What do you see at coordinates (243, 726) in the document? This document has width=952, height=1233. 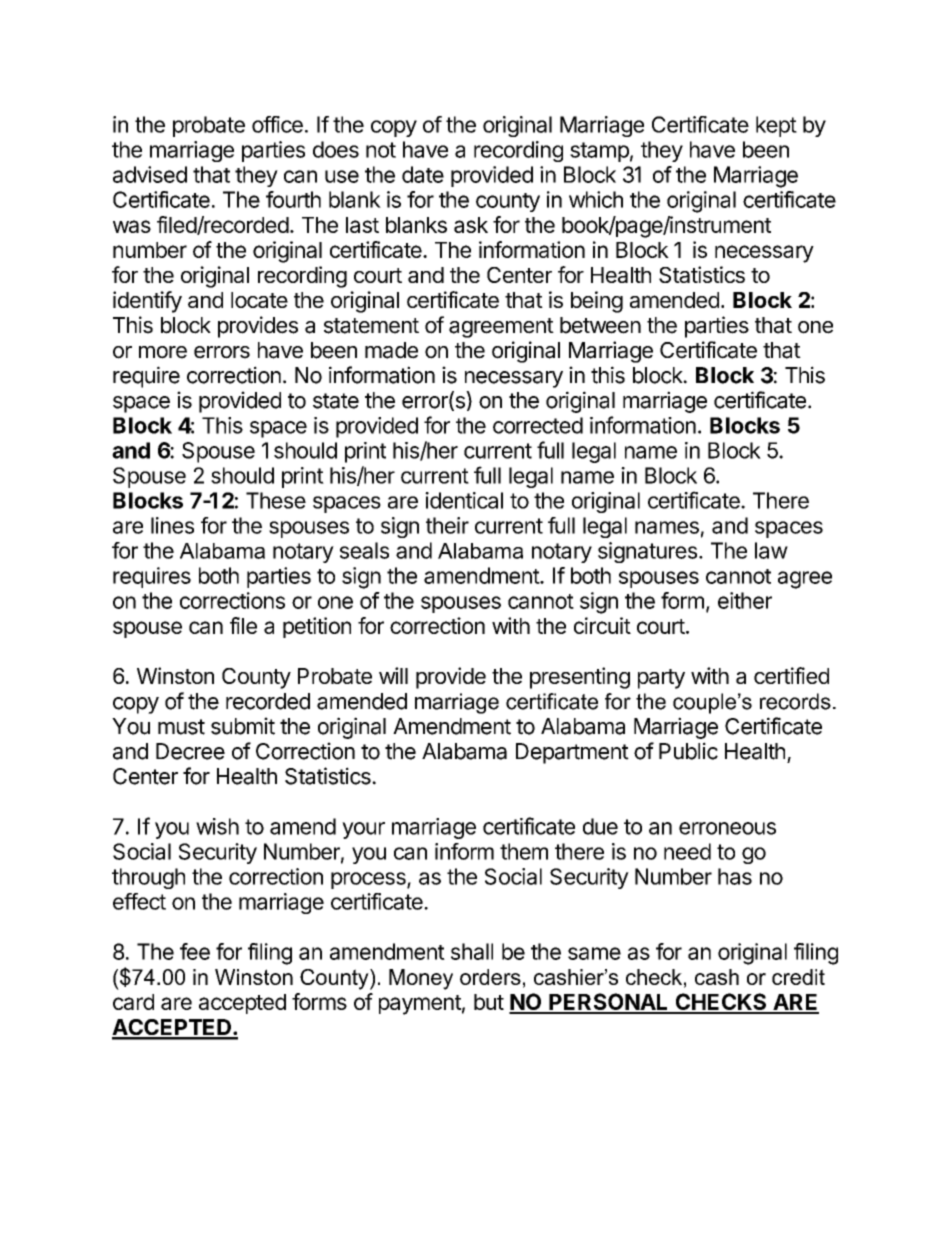 I see `submit` at bounding box center [243, 726].
